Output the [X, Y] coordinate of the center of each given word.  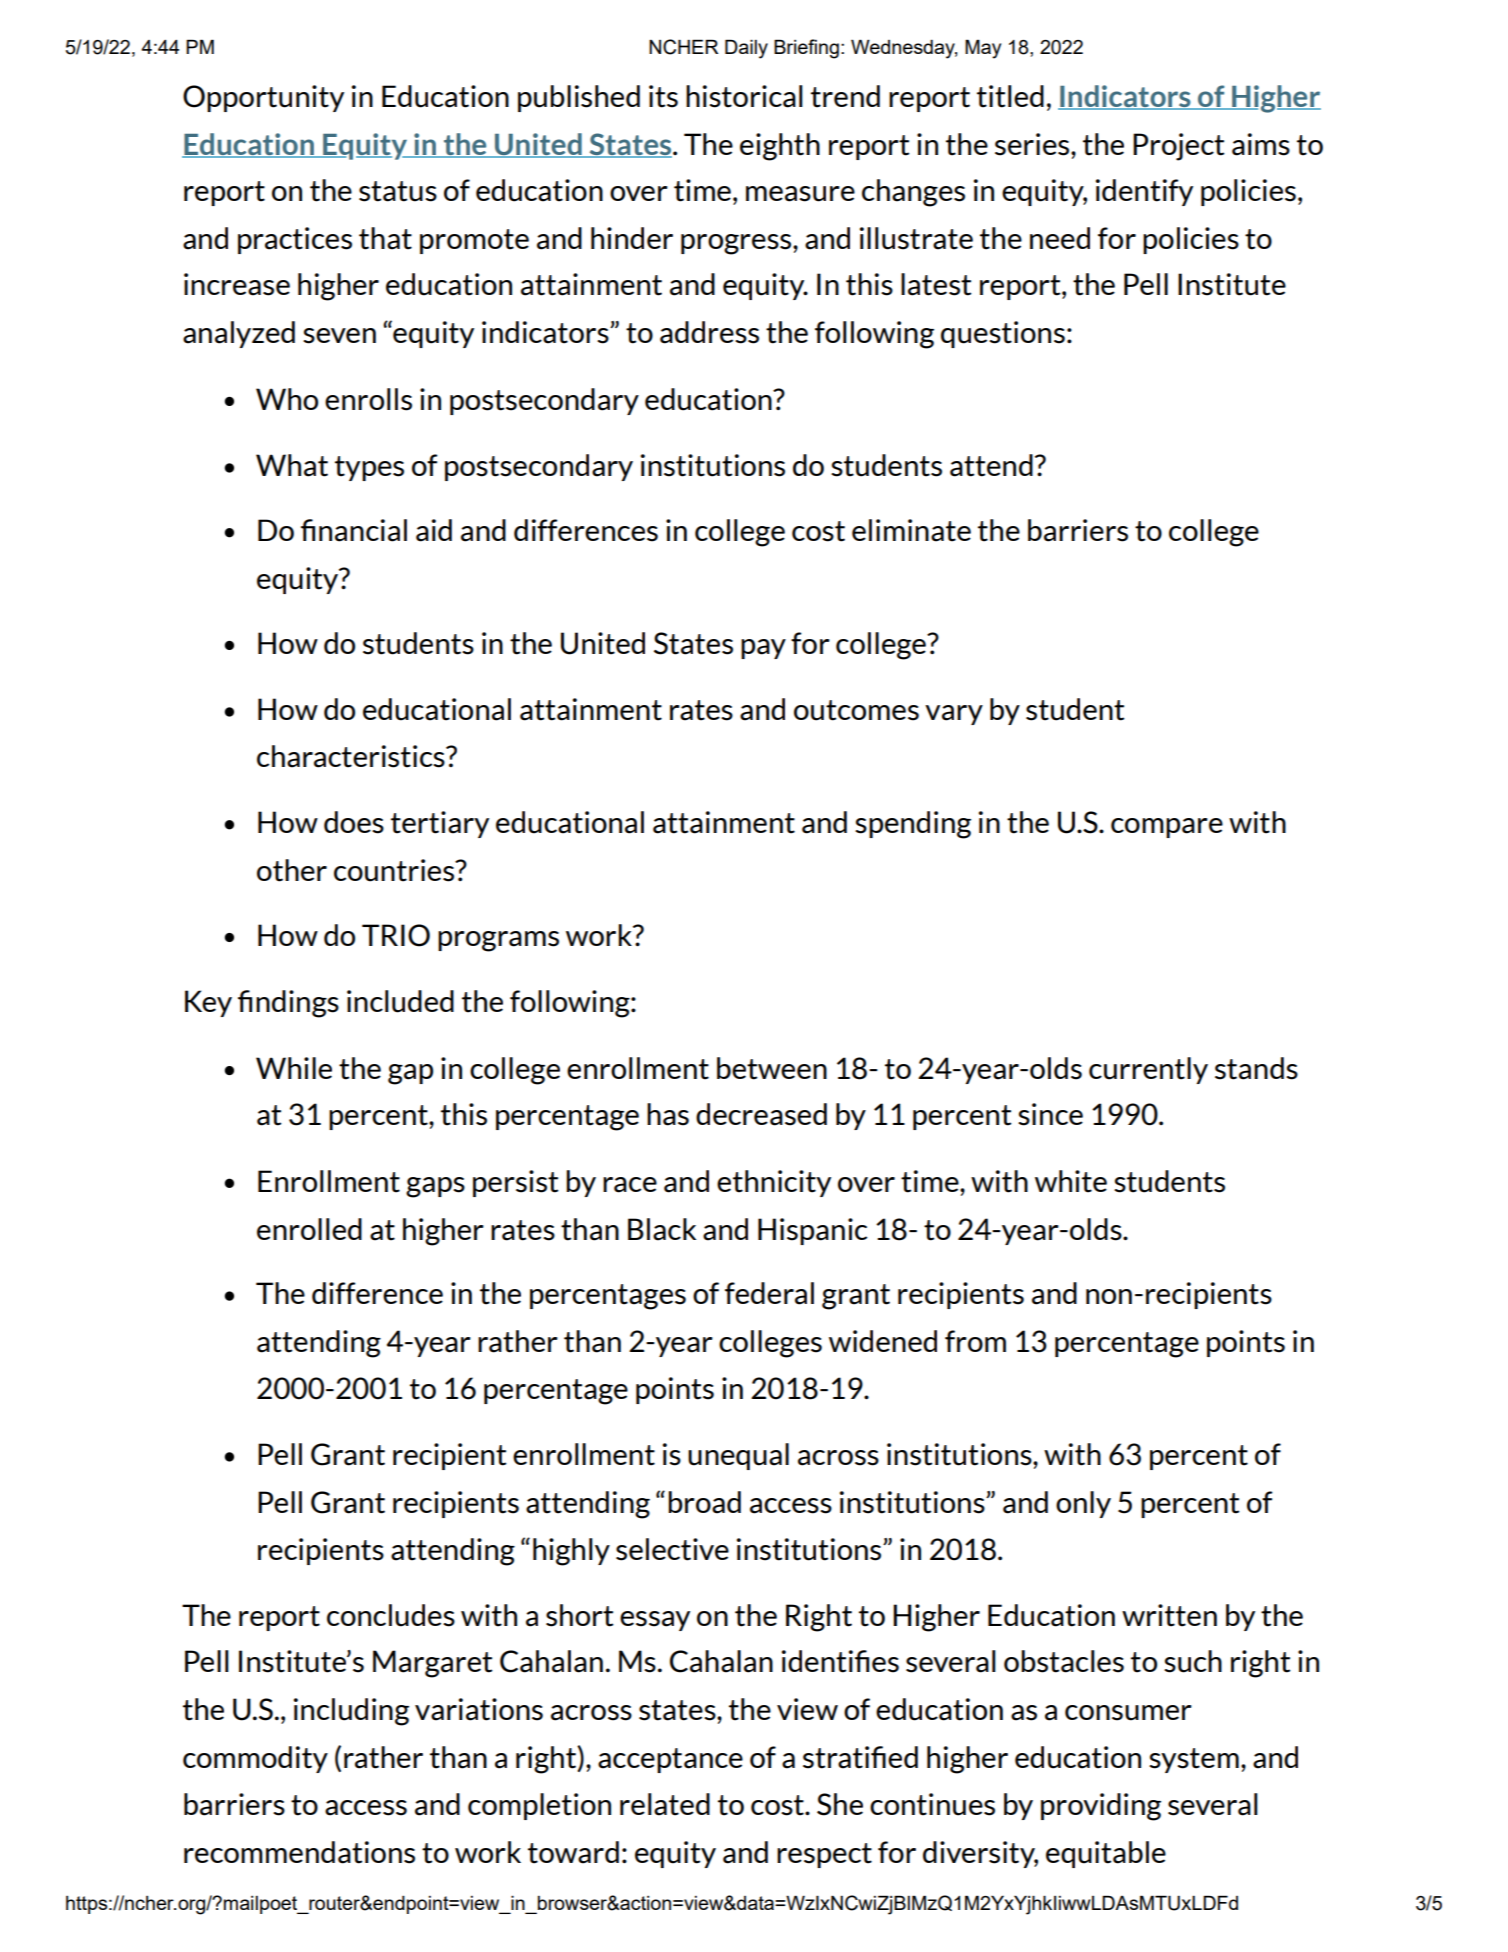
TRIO [396, 935]
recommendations [299, 1852]
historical [744, 96]
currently [1148, 1070]
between [772, 1068]
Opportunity [263, 98]
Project [1179, 147]
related [665, 1804]
